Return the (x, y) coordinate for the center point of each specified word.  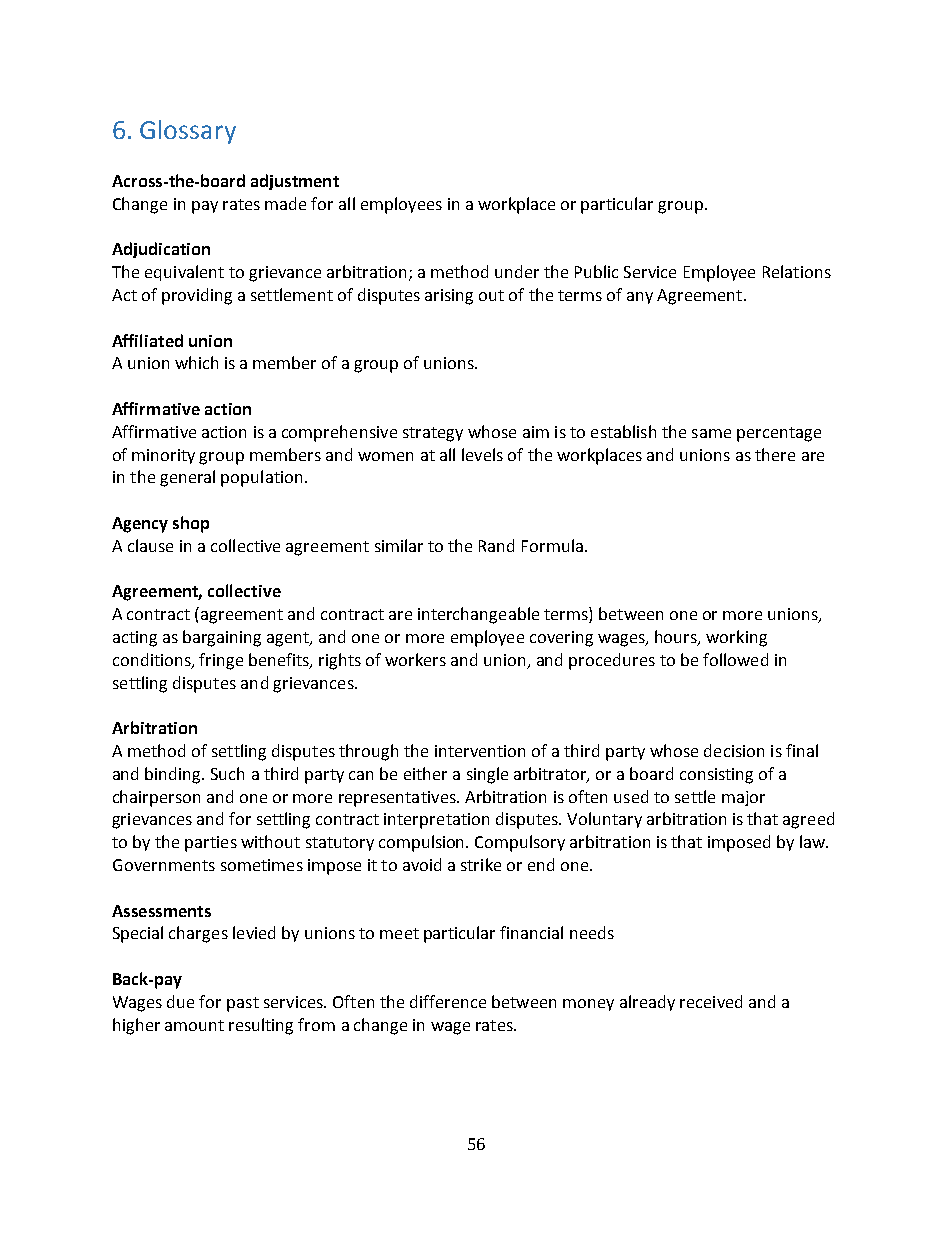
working (736, 638)
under (517, 271)
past (243, 1004)
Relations (797, 271)
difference (448, 1001)
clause (150, 545)
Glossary (188, 132)
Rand (496, 545)
